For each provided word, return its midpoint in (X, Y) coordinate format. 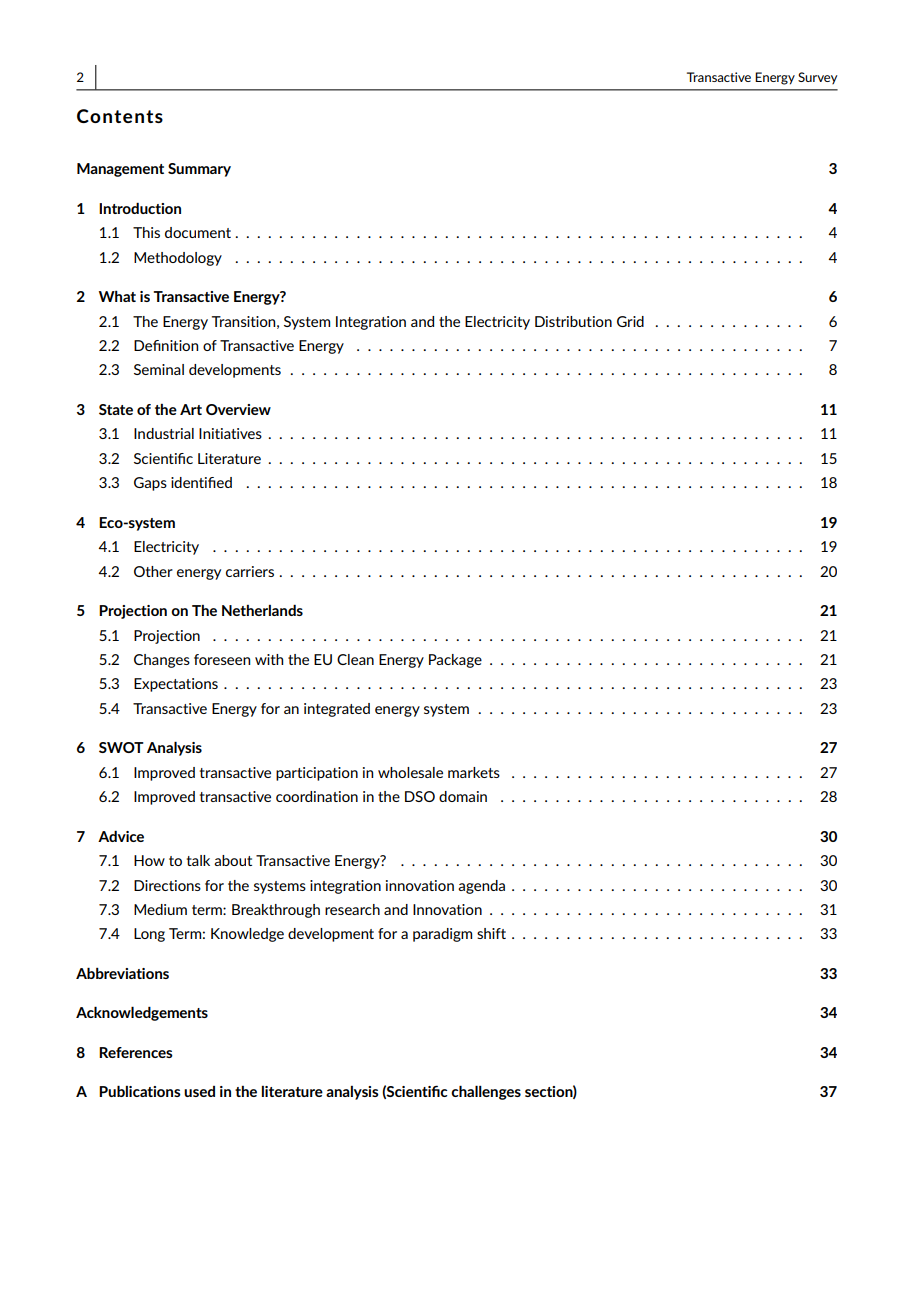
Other (153, 571)
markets (474, 772)
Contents (120, 116)
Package (455, 661)
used (199, 1091)
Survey (818, 78)
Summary (199, 170)
